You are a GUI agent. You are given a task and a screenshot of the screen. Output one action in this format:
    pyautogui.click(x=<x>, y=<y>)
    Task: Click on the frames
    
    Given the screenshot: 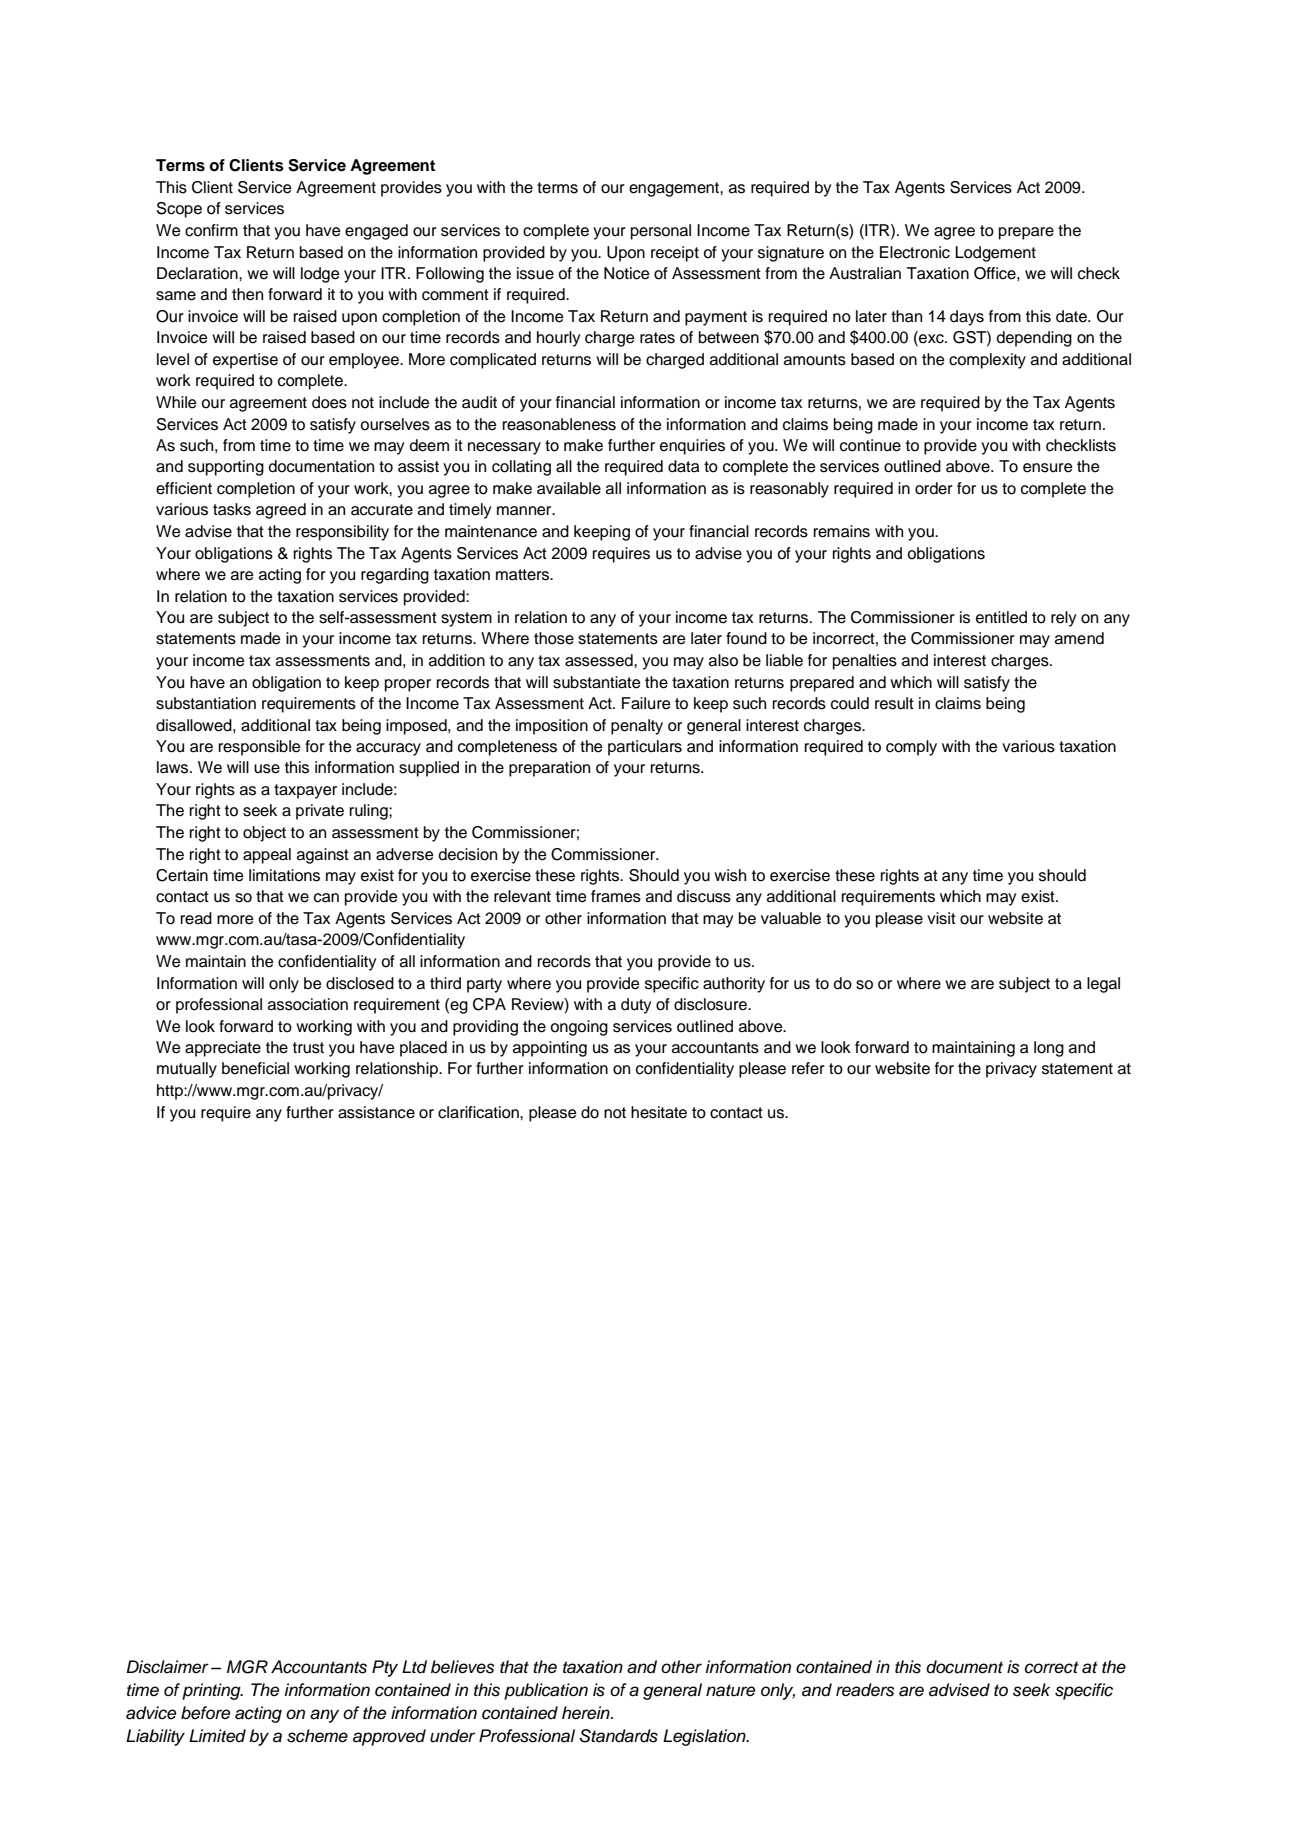 What is the action you would take?
    pyautogui.click(x=616, y=896)
